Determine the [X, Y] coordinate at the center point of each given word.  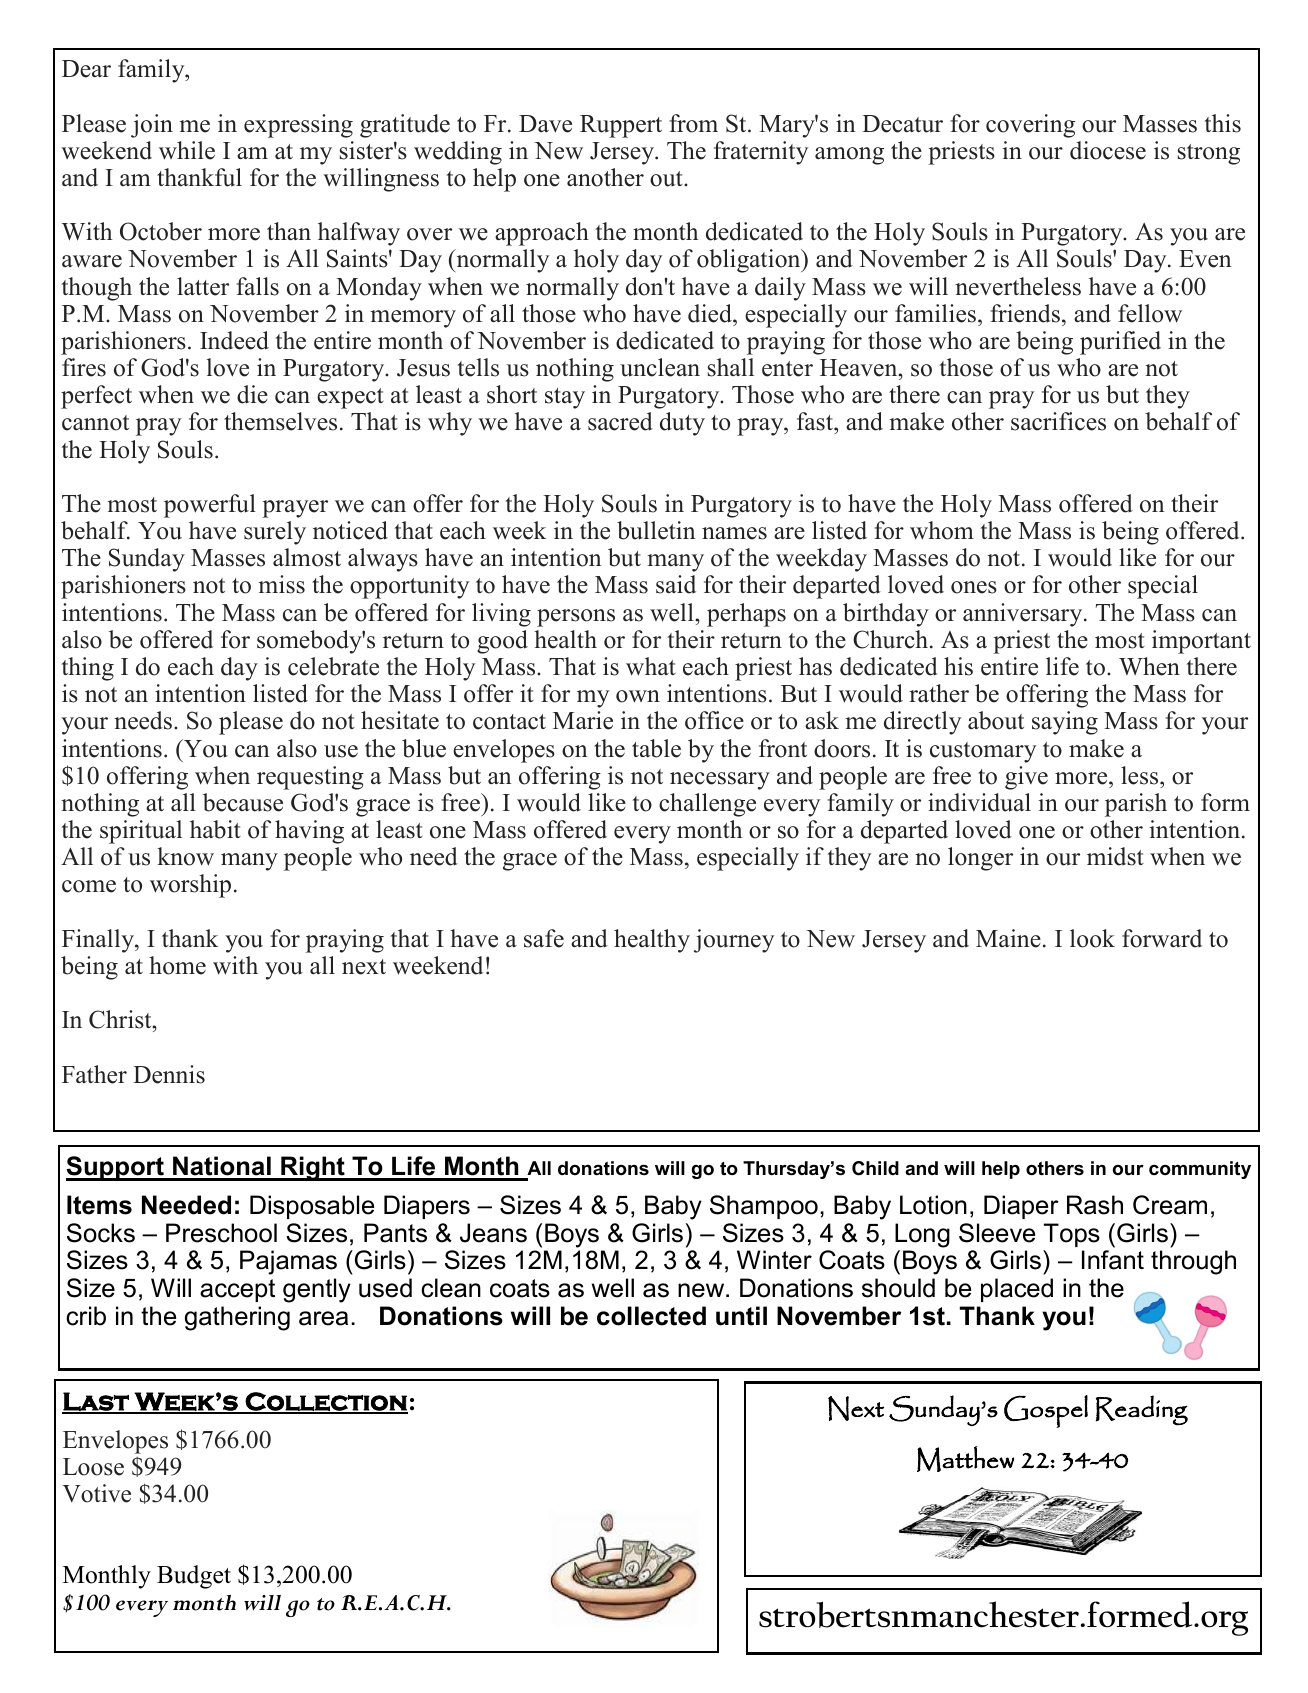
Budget [194, 1577]
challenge [707, 805]
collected [651, 1316]
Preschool [221, 1233]
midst [1115, 856]
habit [215, 829]
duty [682, 424]
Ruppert [621, 126]
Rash [1095, 1205]
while [187, 150]
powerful [210, 506]
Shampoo [764, 1207]
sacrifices [1058, 421]
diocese [1108, 150]
